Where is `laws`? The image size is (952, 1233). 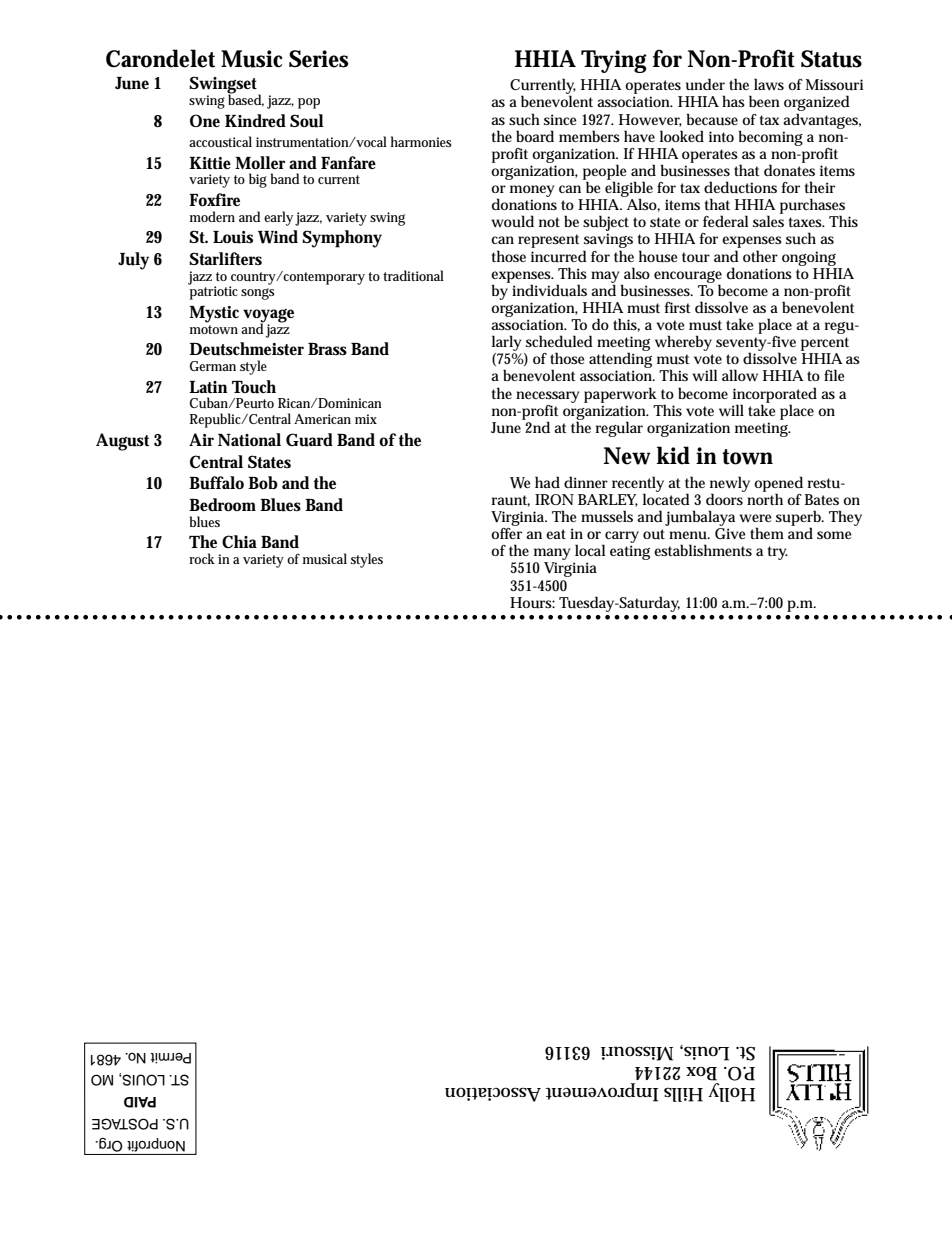 laws is located at coordinates (769, 84).
